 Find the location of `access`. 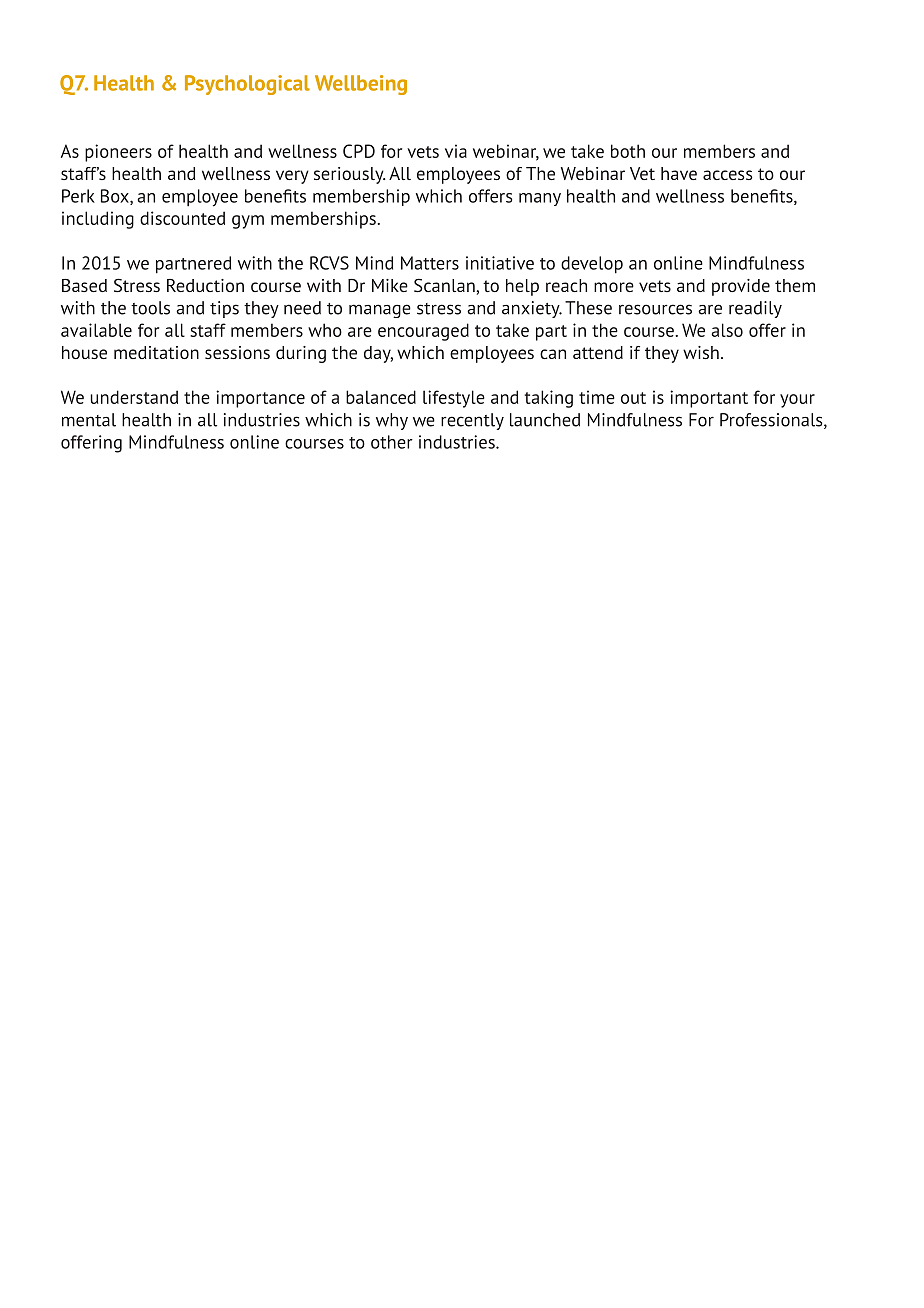

access is located at coordinates (728, 175).
